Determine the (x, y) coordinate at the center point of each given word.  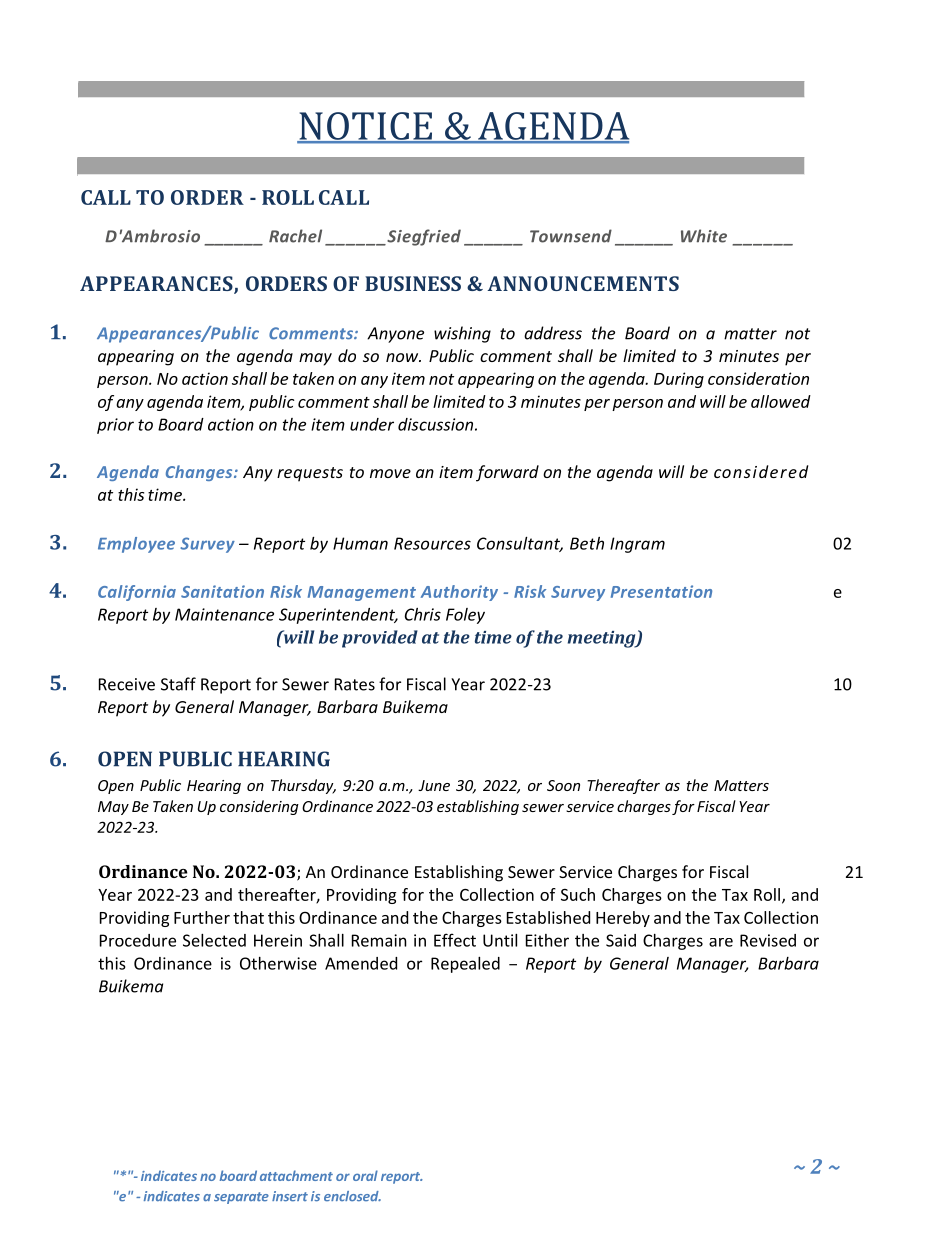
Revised (768, 940)
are (721, 942)
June (434, 785)
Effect (455, 940)
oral (365, 1175)
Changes (200, 473)
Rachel (295, 236)
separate (241, 1198)
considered (761, 471)
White (704, 236)
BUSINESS (413, 283)
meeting (603, 639)
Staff (178, 684)
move (390, 473)
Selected (214, 940)
